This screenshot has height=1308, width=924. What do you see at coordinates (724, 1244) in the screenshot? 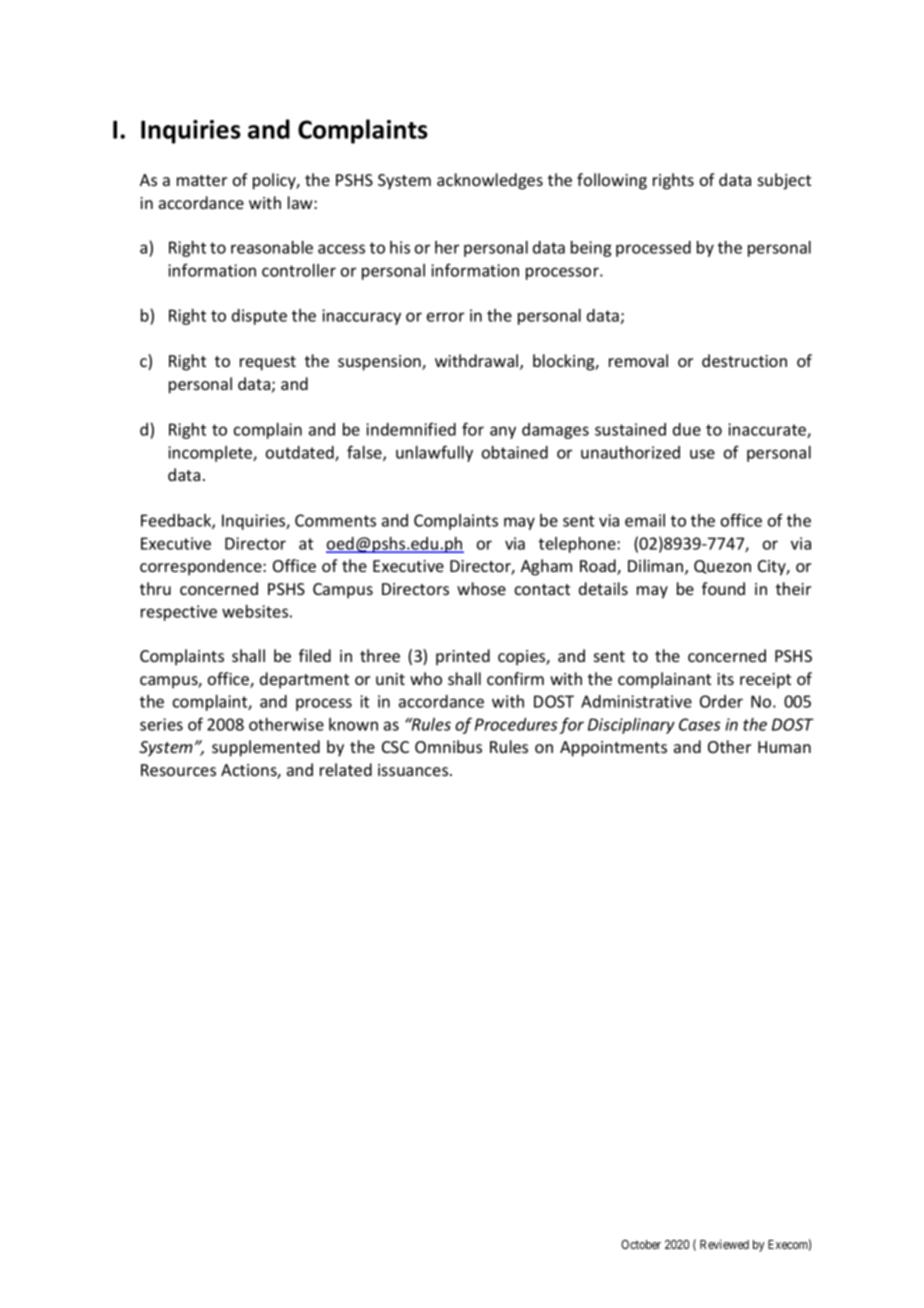
I see `Reviewed` at bounding box center [724, 1244].
